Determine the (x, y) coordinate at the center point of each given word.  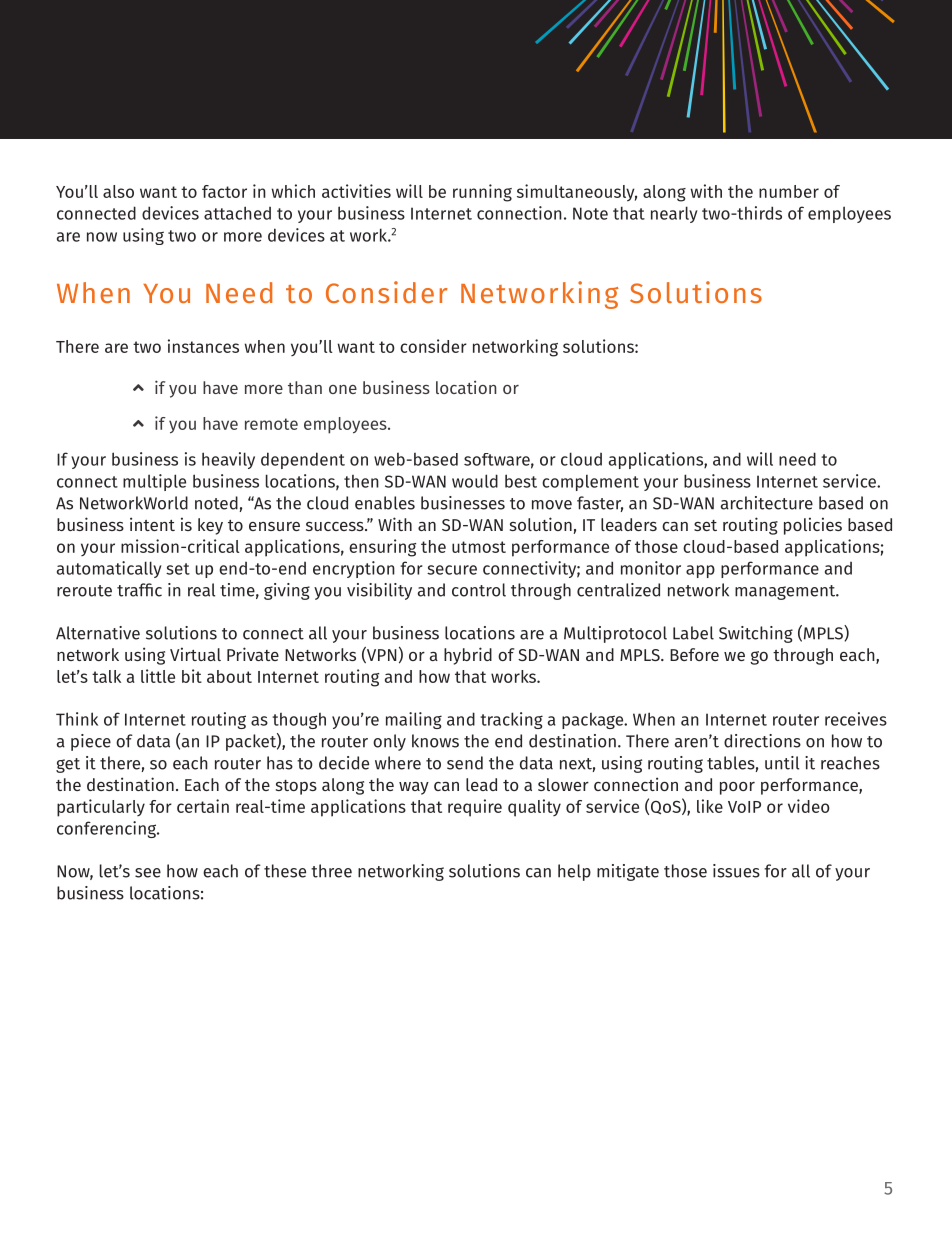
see (148, 873)
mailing (414, 720)
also (118, 191)
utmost (479, 547)
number (789, 191)
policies (813, 526)
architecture (767, 503)
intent (152, 524)
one (343, 389)
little (158, 676)
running (482, 193)
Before (694, 654)
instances (203, 346)
